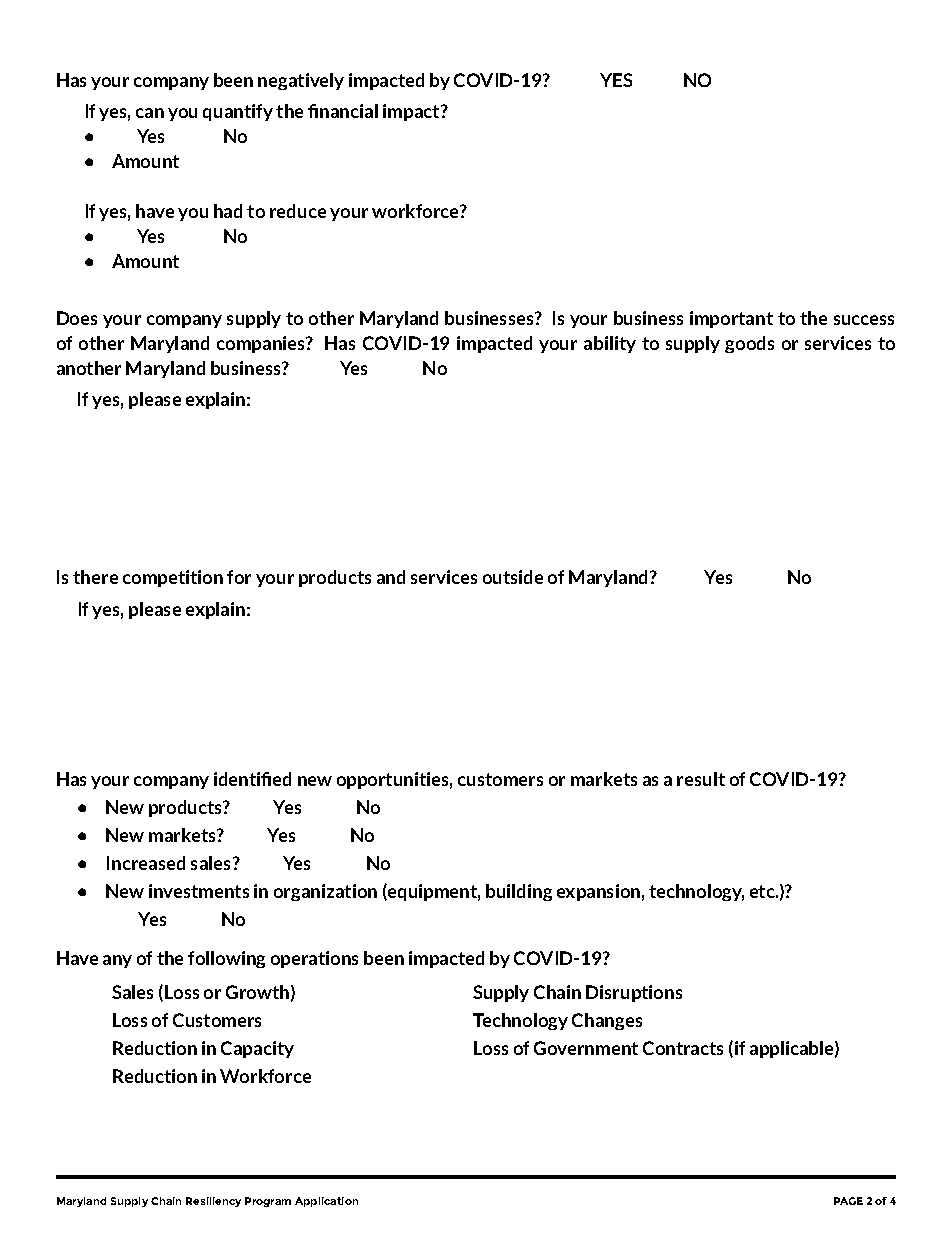  What do you see at coordinates (749, 344) in the document?
I see `goods` at bounding box center [749, 344].
